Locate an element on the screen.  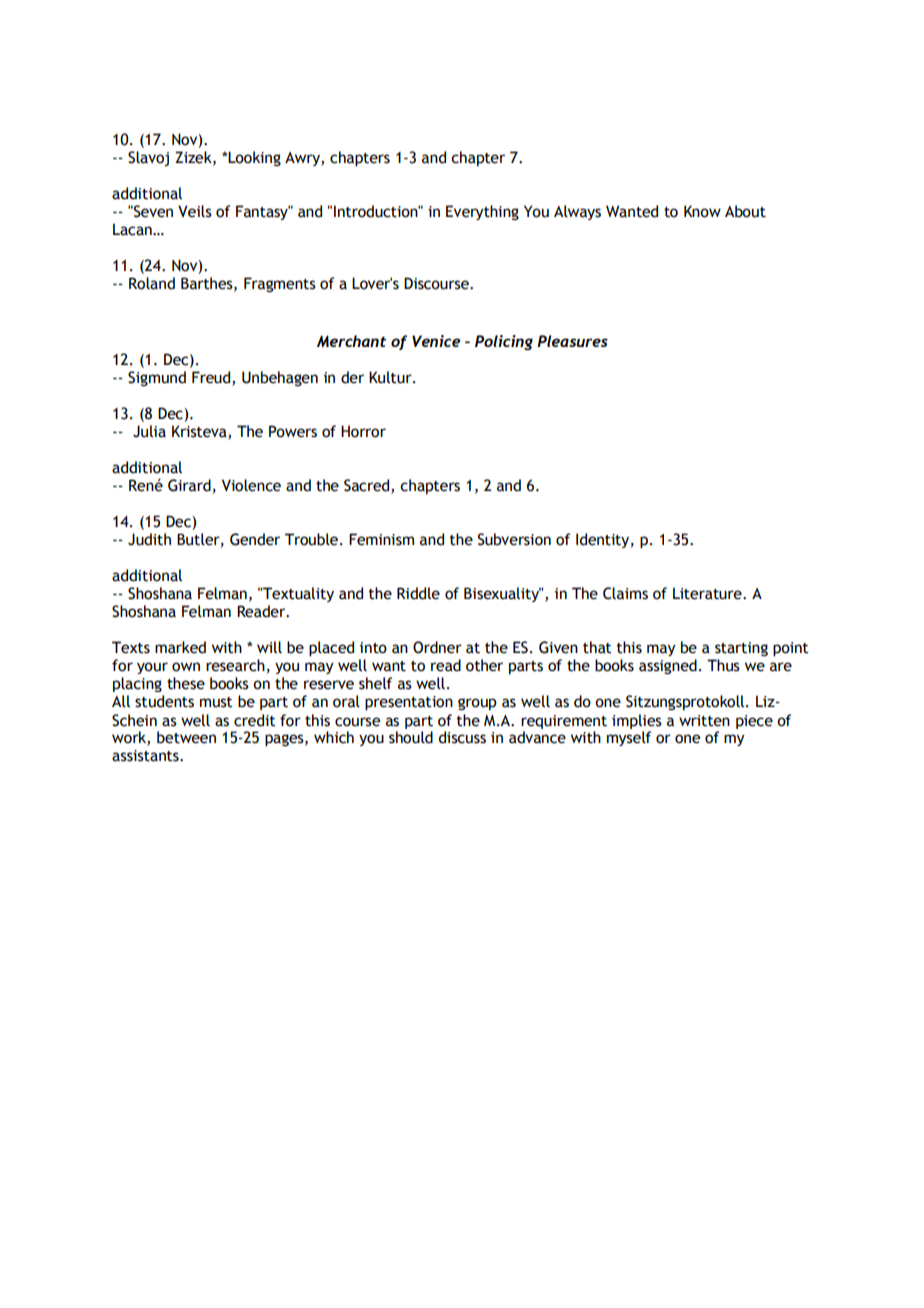
Everything is located at coordinates (482, 212).
